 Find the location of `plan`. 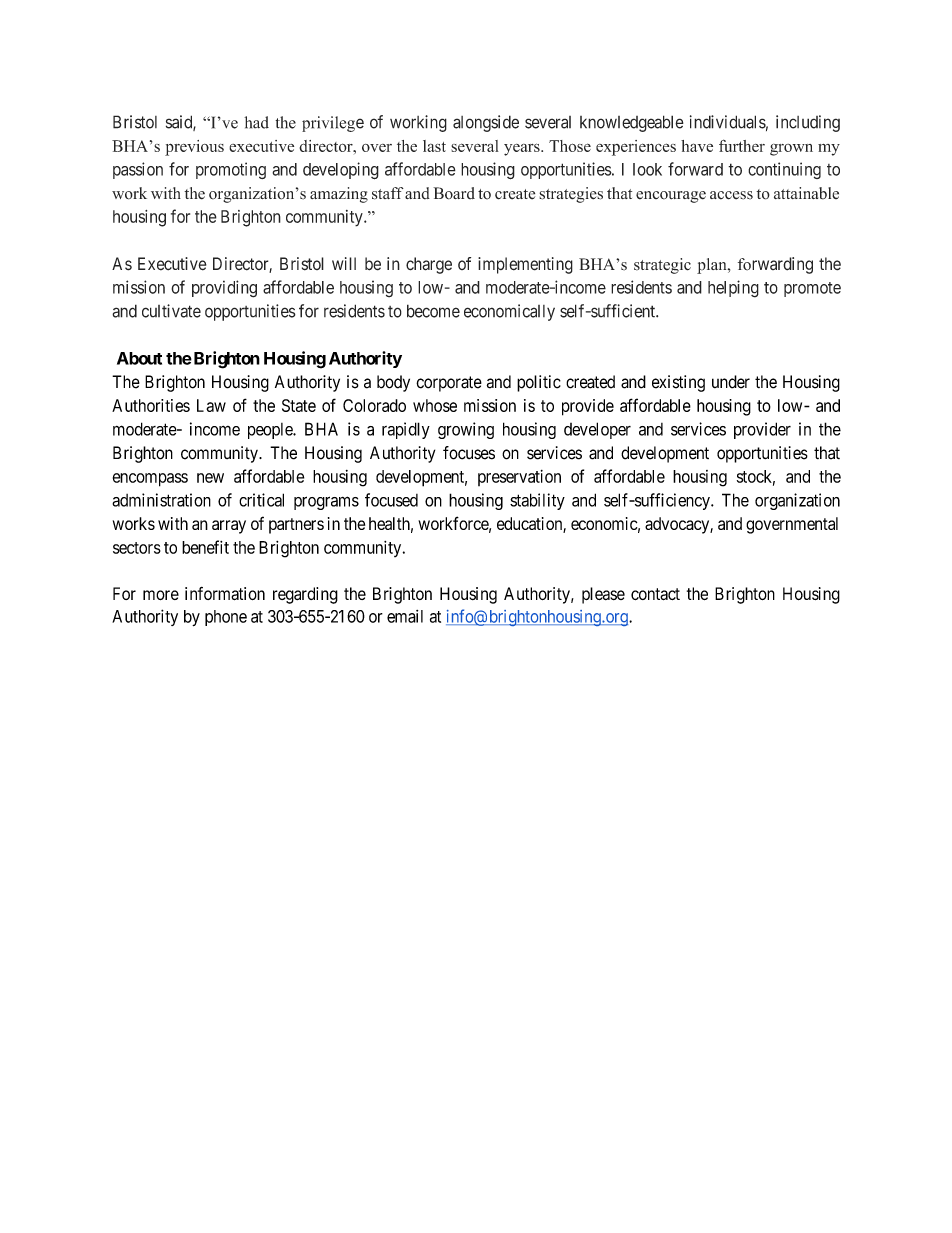

plan is located at coordinates (713, 266).
